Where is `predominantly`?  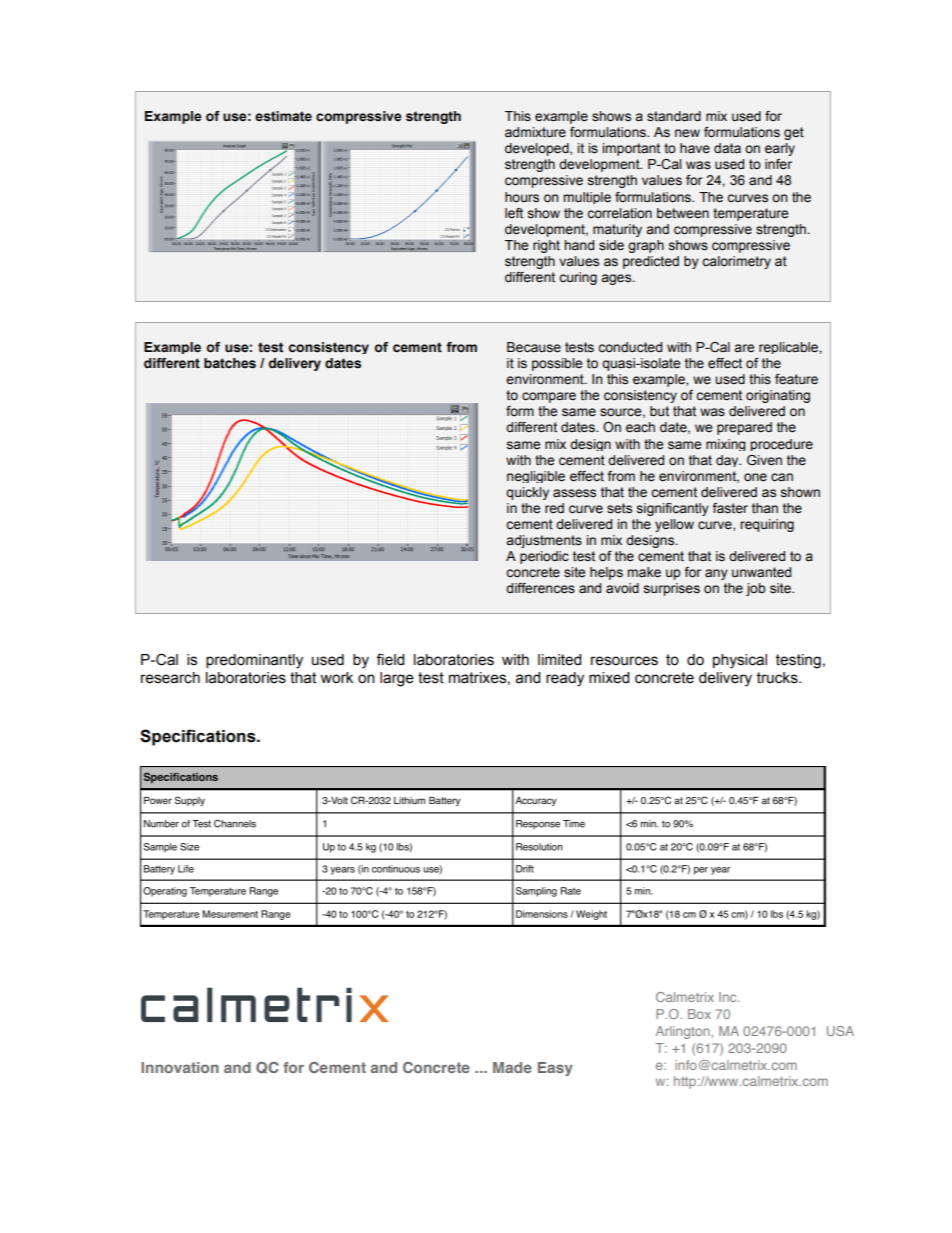
predominantly is located at coordinates (254, 661).
